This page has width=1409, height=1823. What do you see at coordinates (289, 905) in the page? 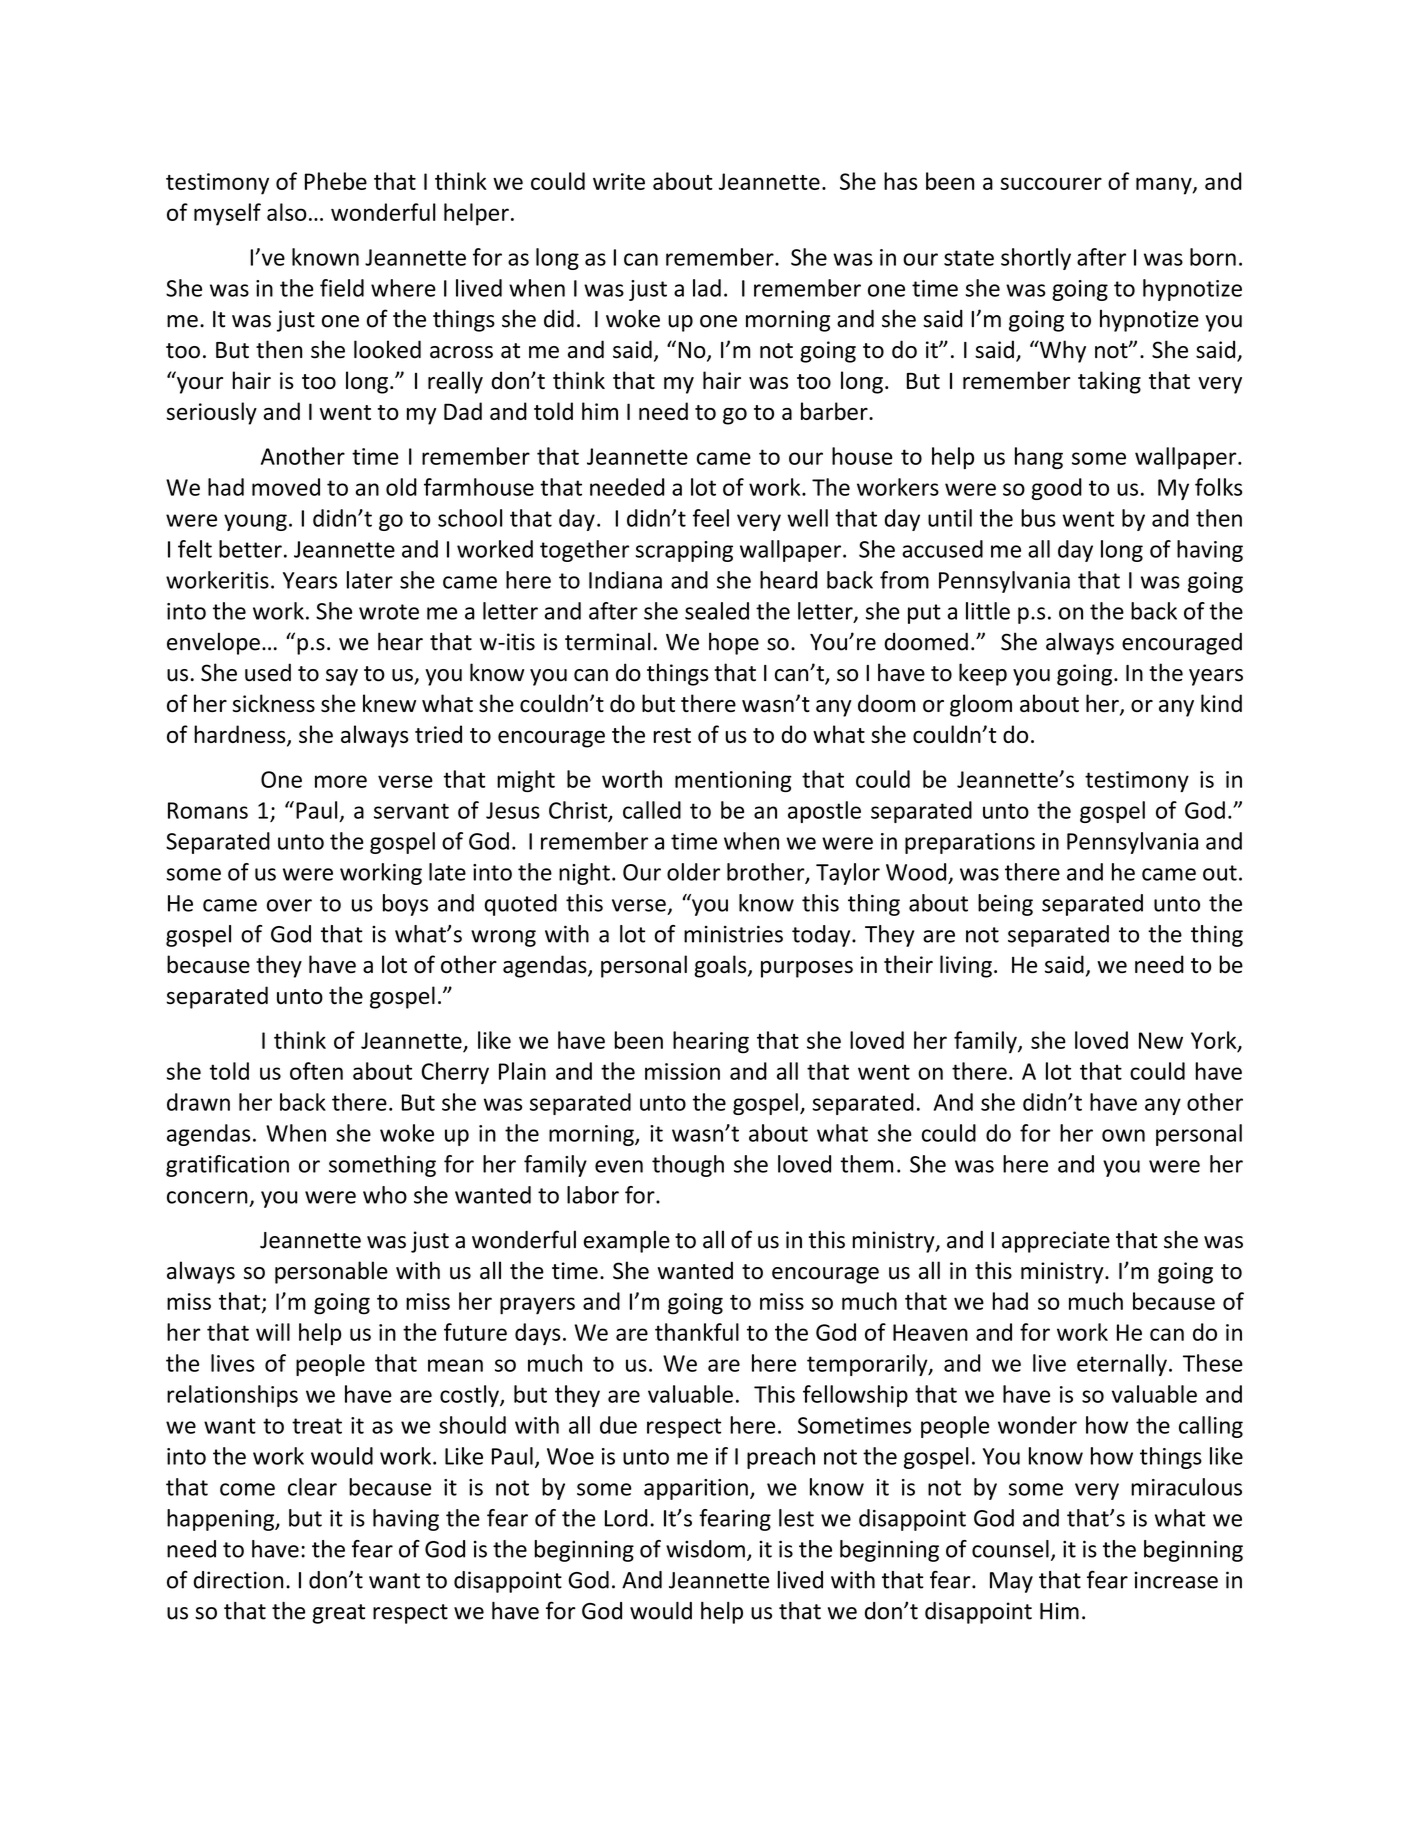
I see `over` at bounding box center [289, 905].
